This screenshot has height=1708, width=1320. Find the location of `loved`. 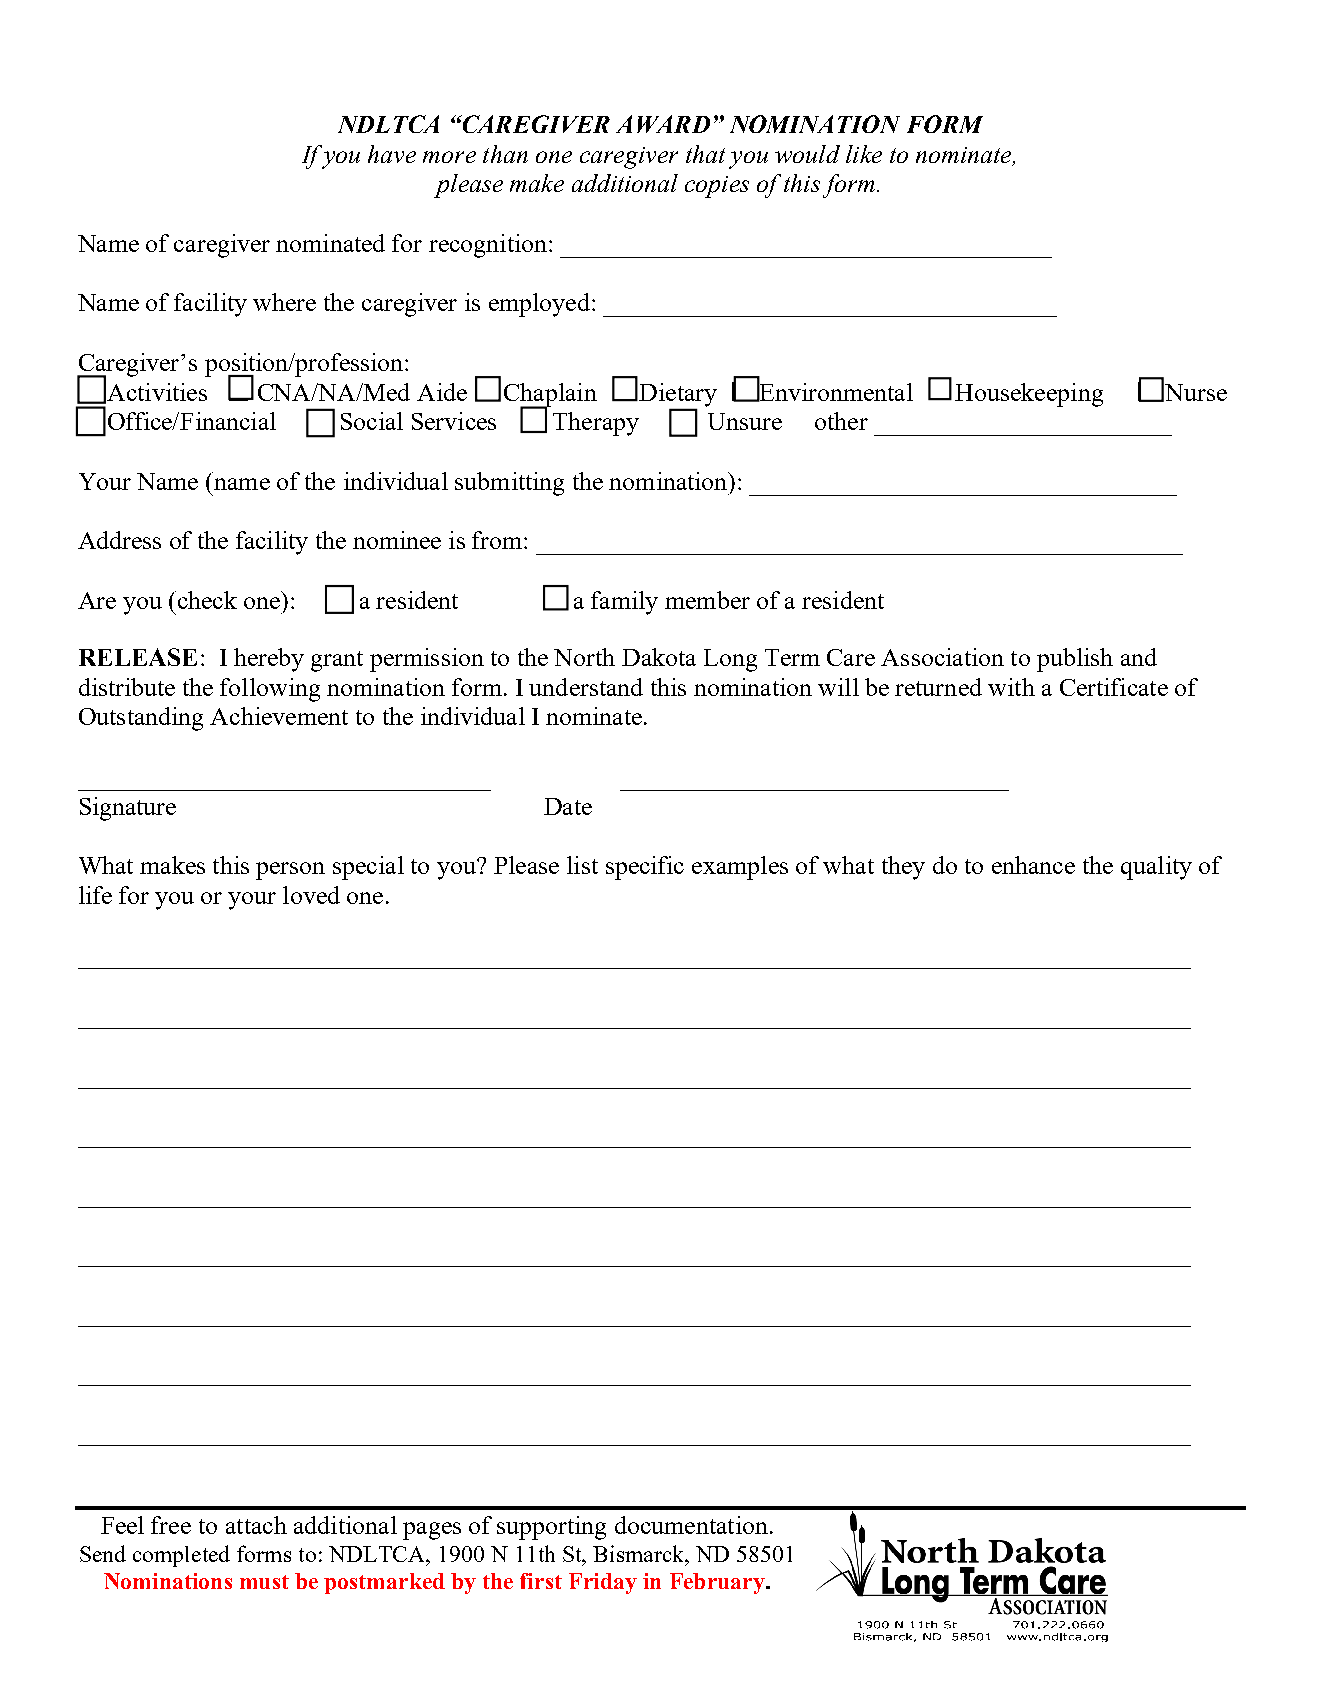

loved is located at coordinates (311, 895).
